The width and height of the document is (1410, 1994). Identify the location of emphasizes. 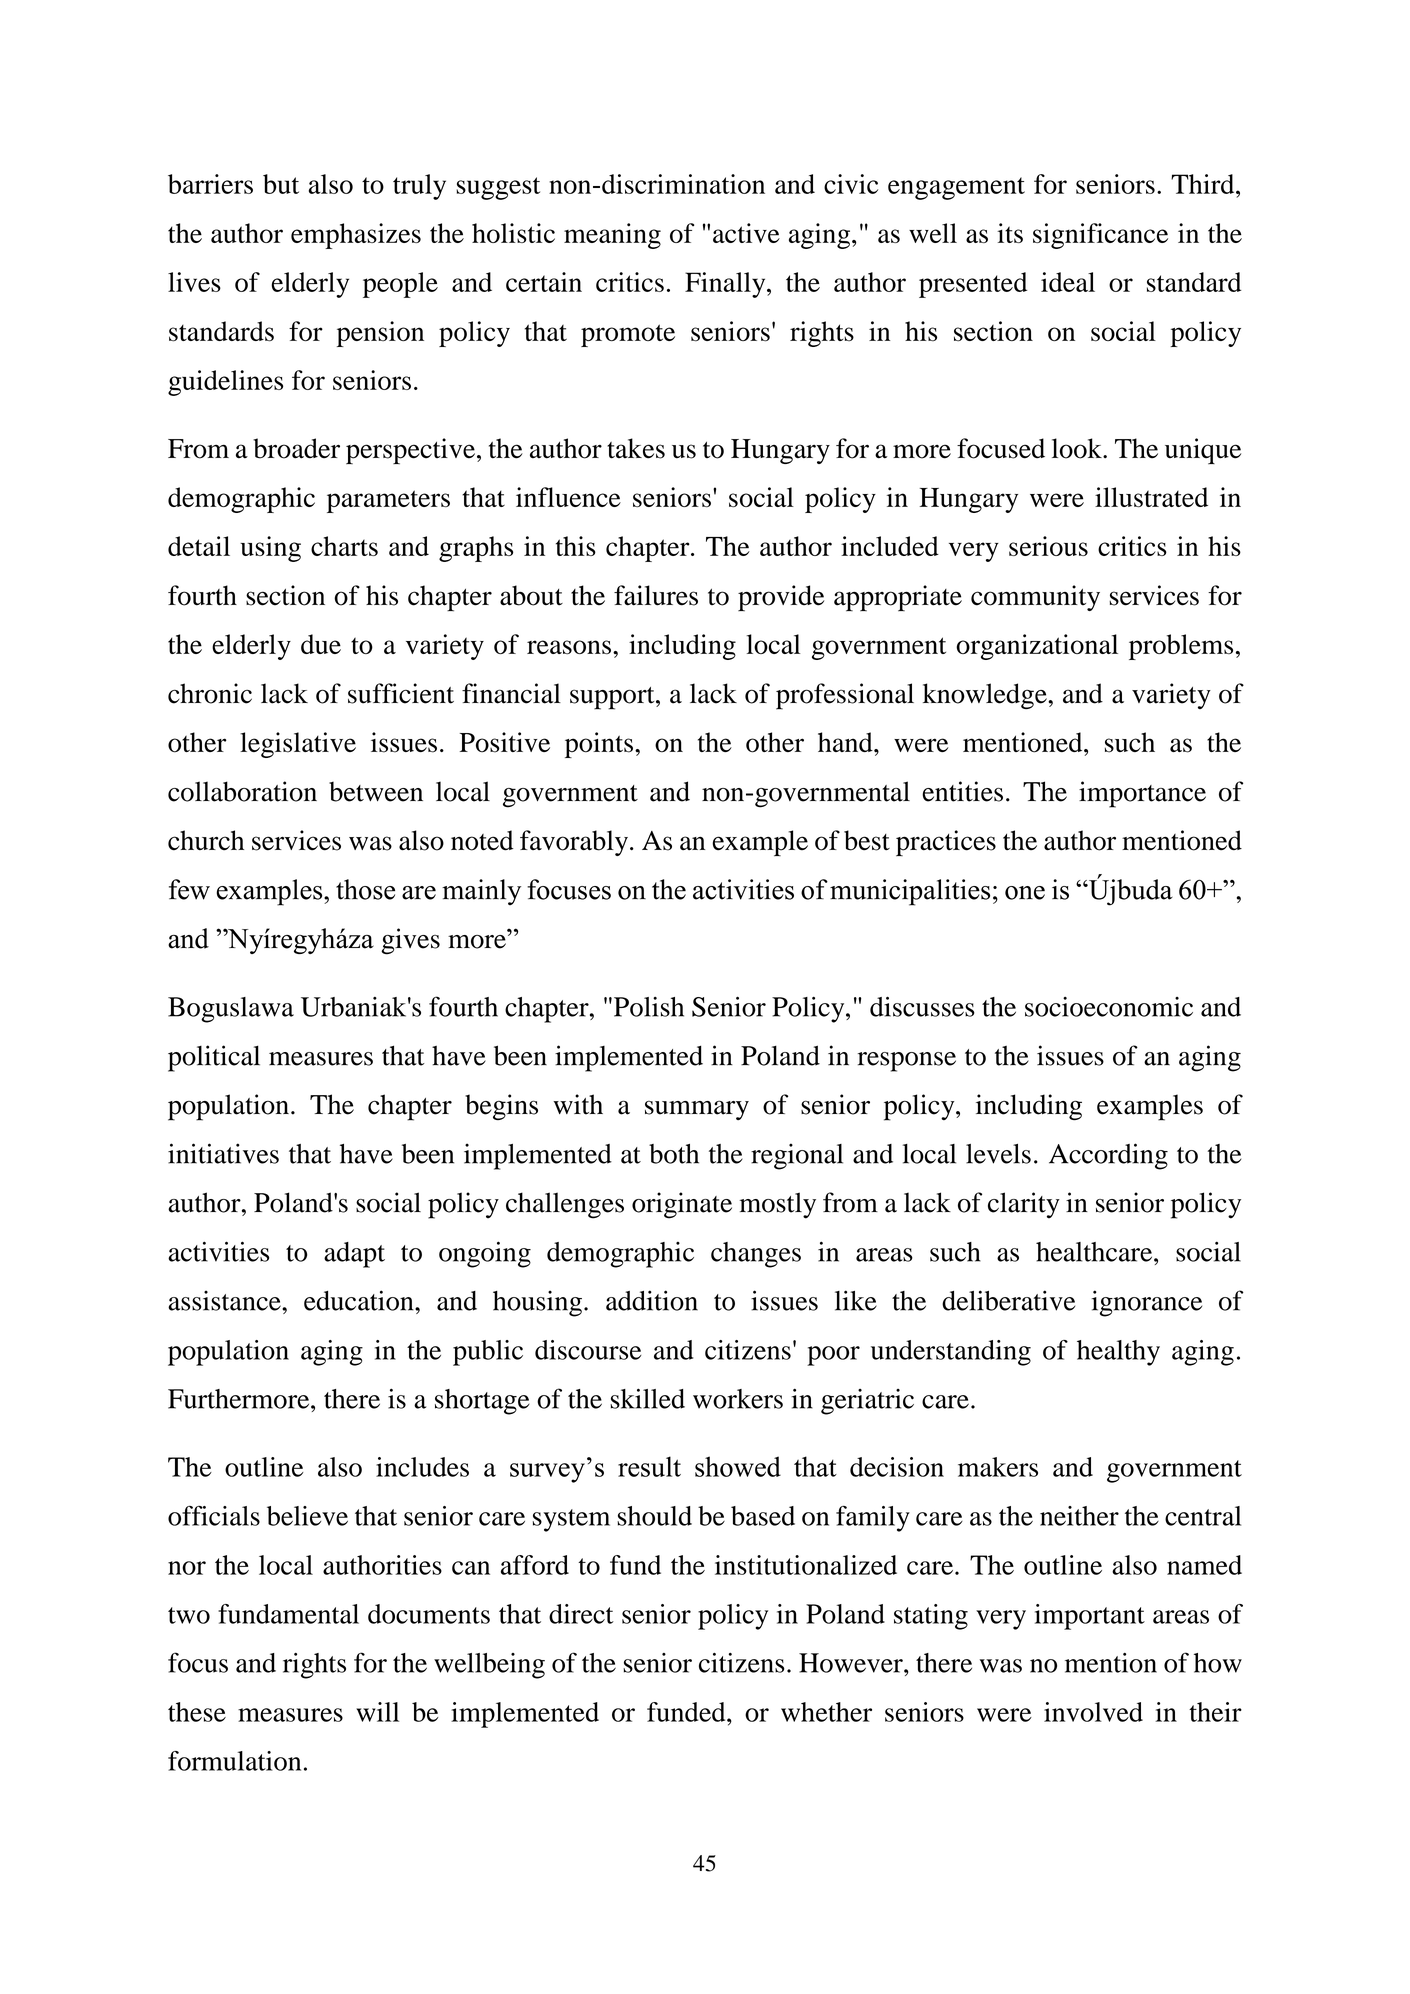
(356, 236).
